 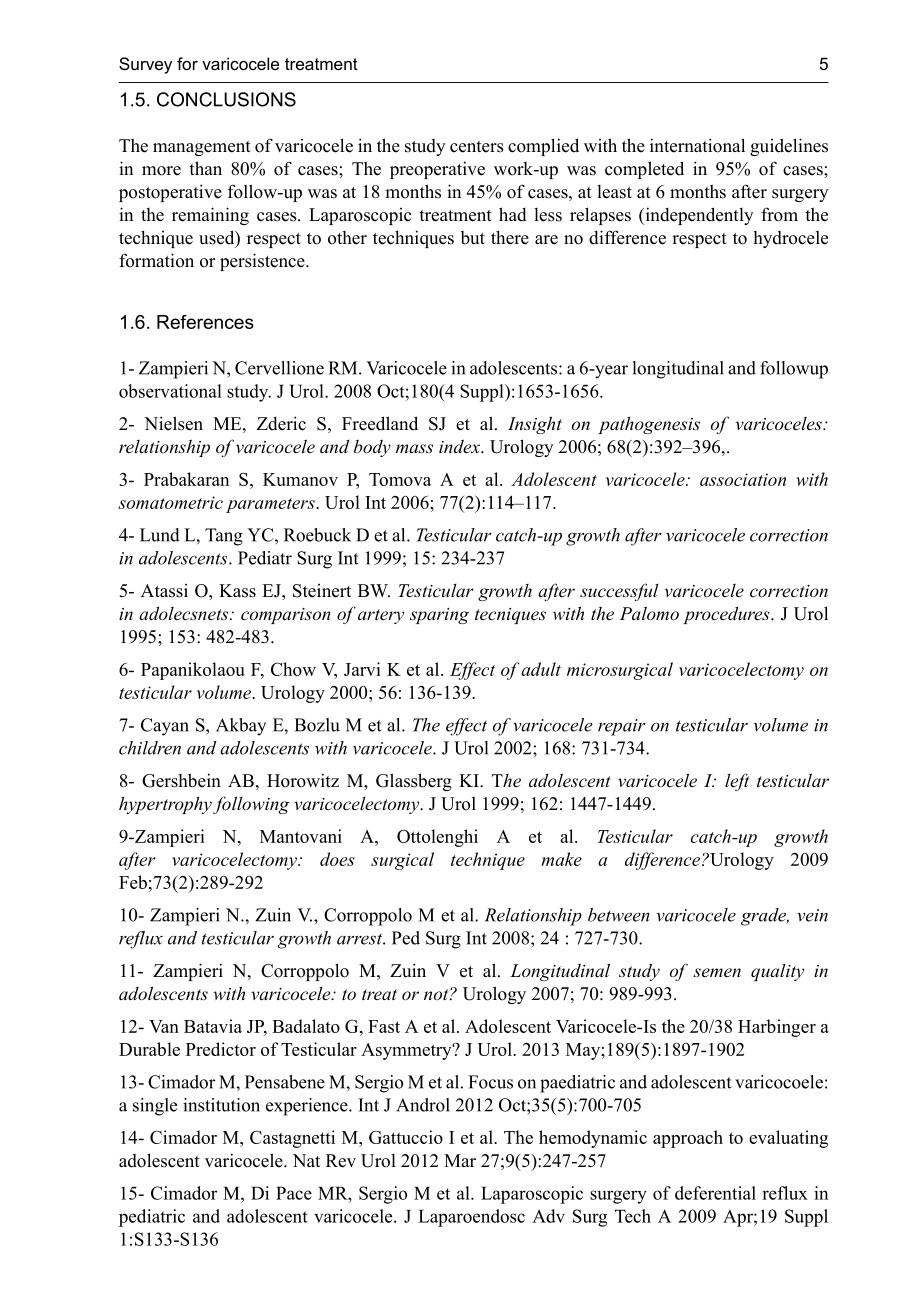 What do you see at coordinates (697, 145) in the image?
I see `international` at bounding box center [697, 145].
